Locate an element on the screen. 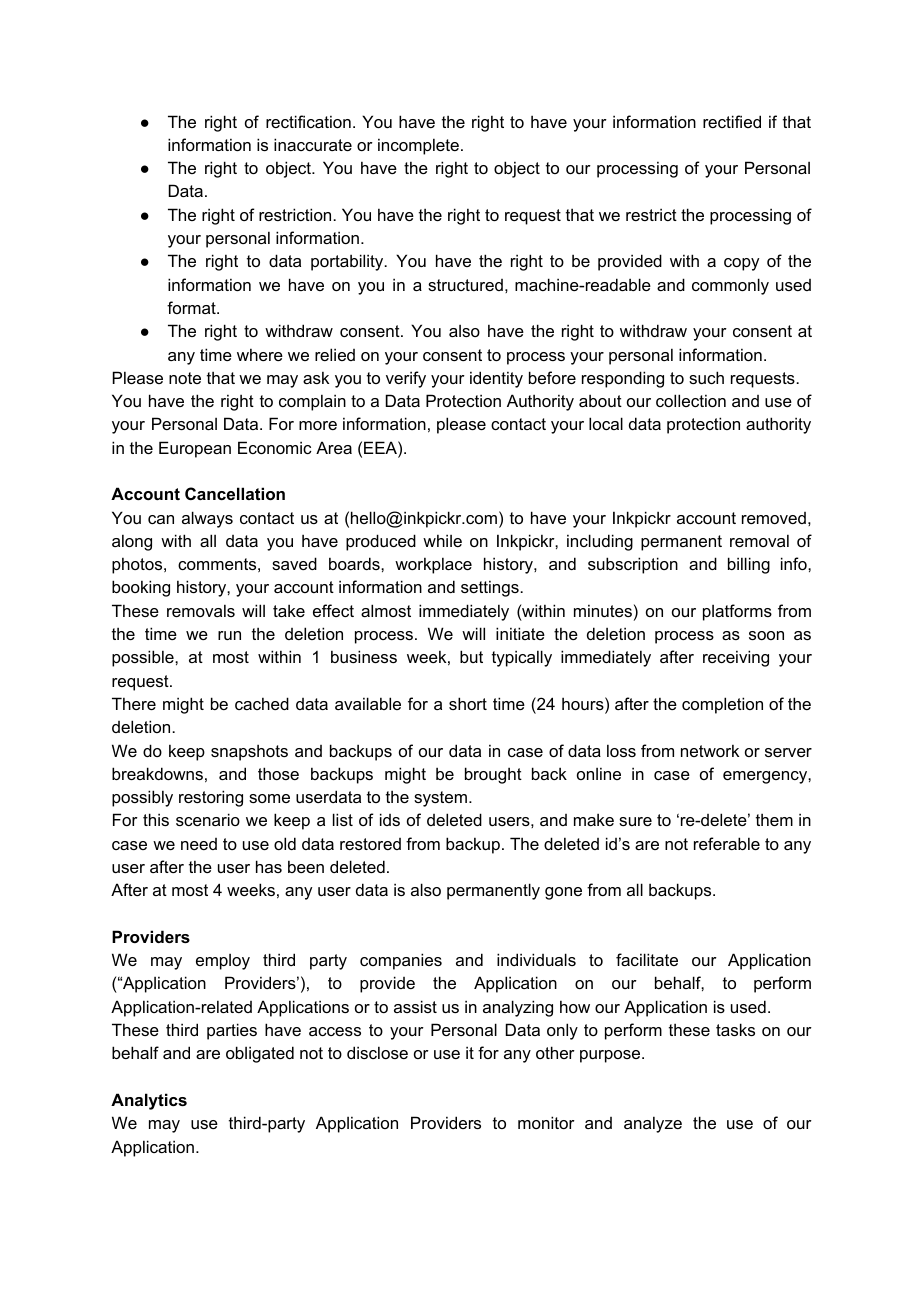 The width and height of the screenshot is (924, 1308). run is located at coordinates (229, 635).
